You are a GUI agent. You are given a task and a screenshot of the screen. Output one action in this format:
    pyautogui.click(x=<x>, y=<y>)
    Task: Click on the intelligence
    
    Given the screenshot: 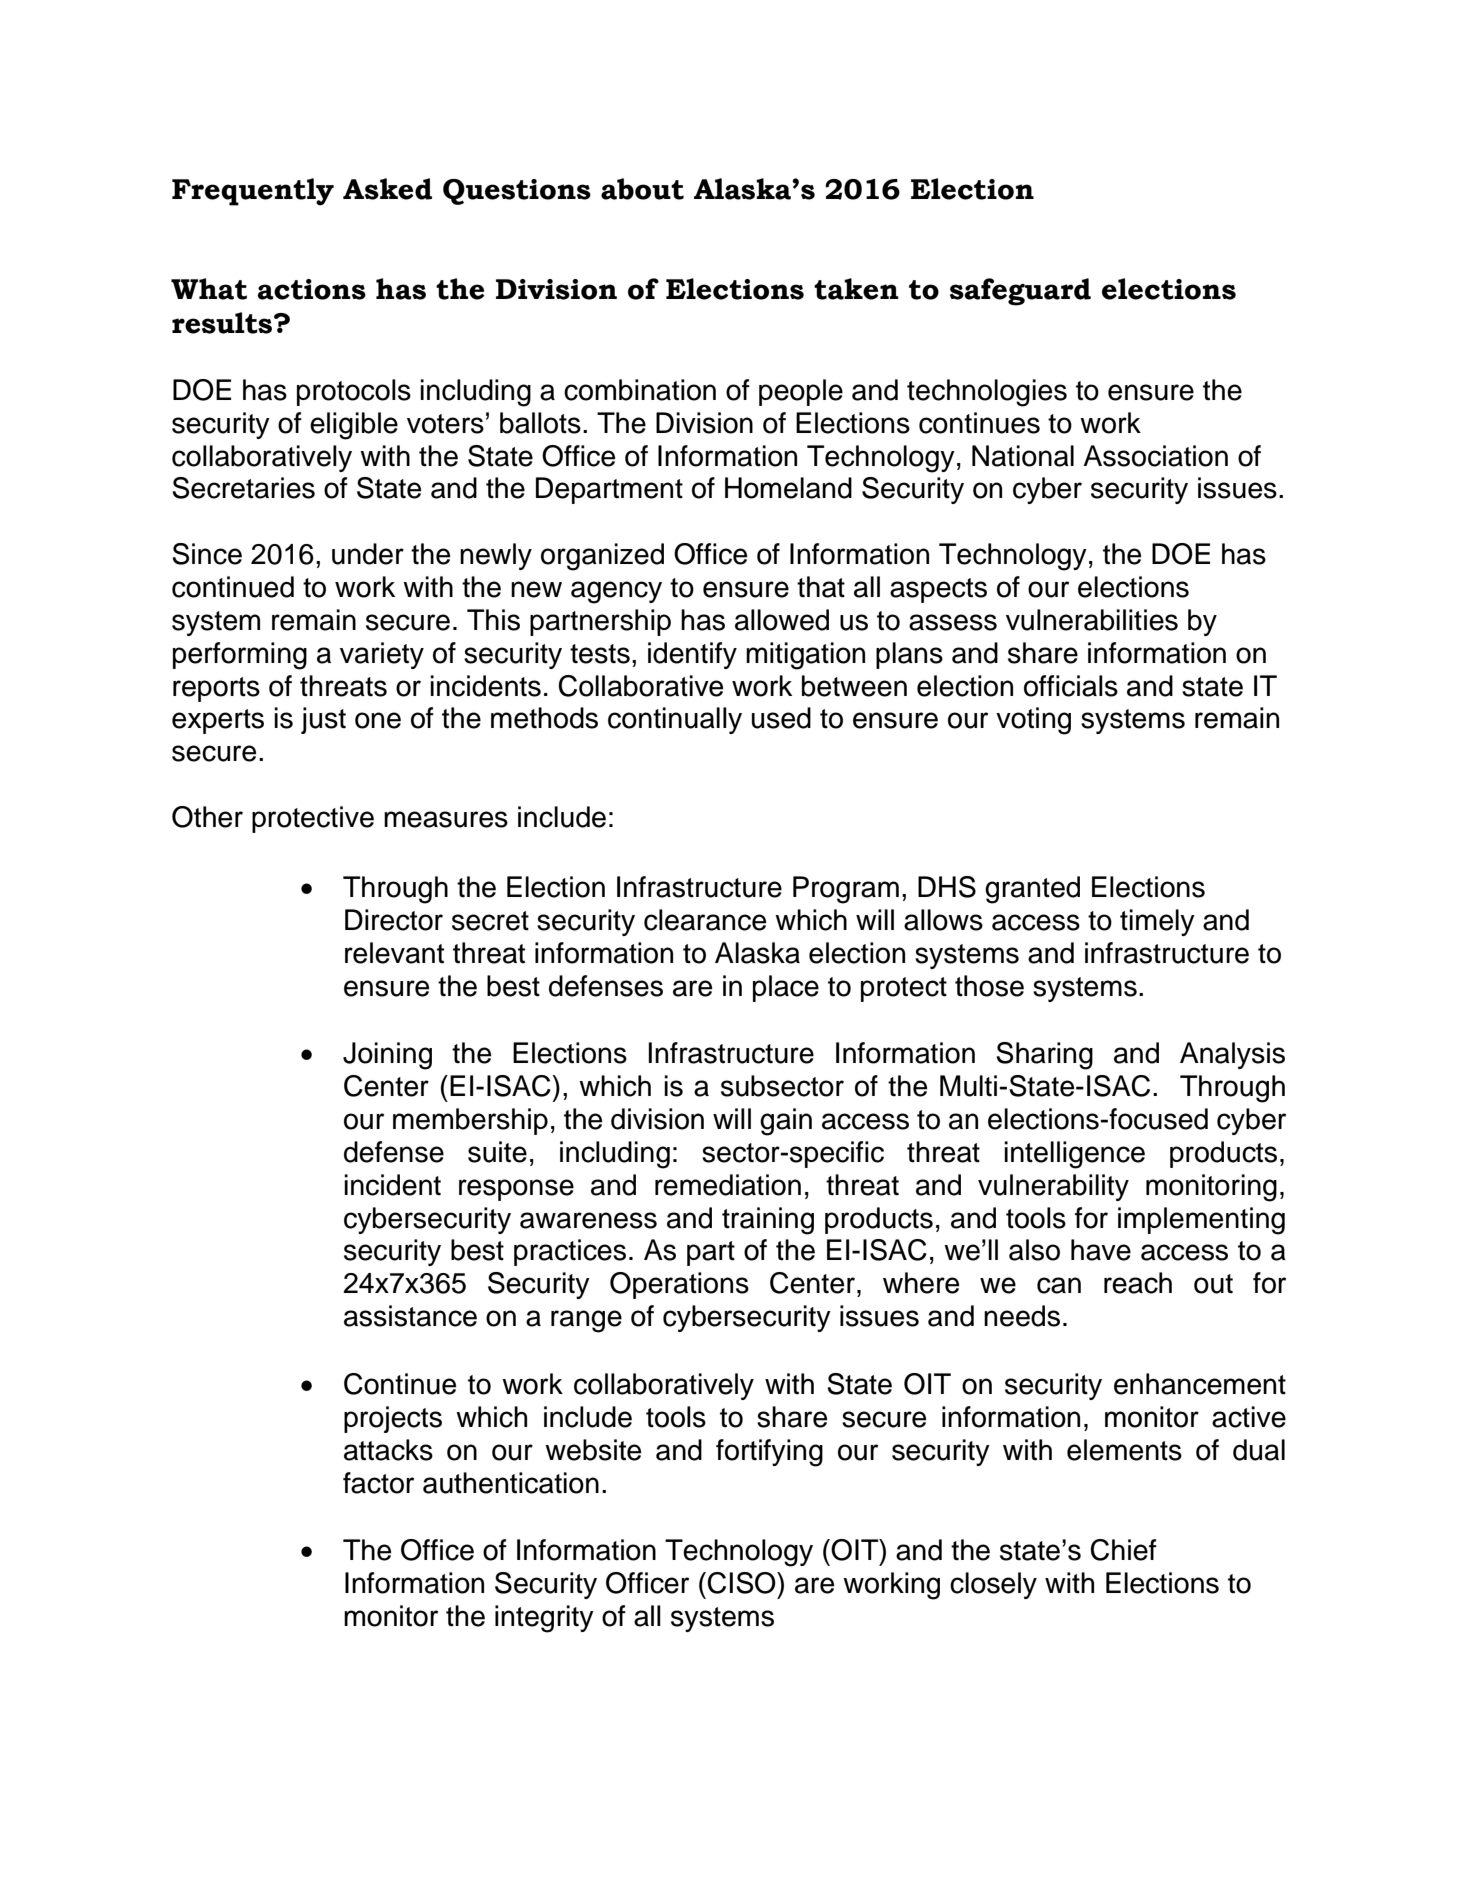 What is the action you would take?
    pyautogui.click(x=1074, y=1155)
